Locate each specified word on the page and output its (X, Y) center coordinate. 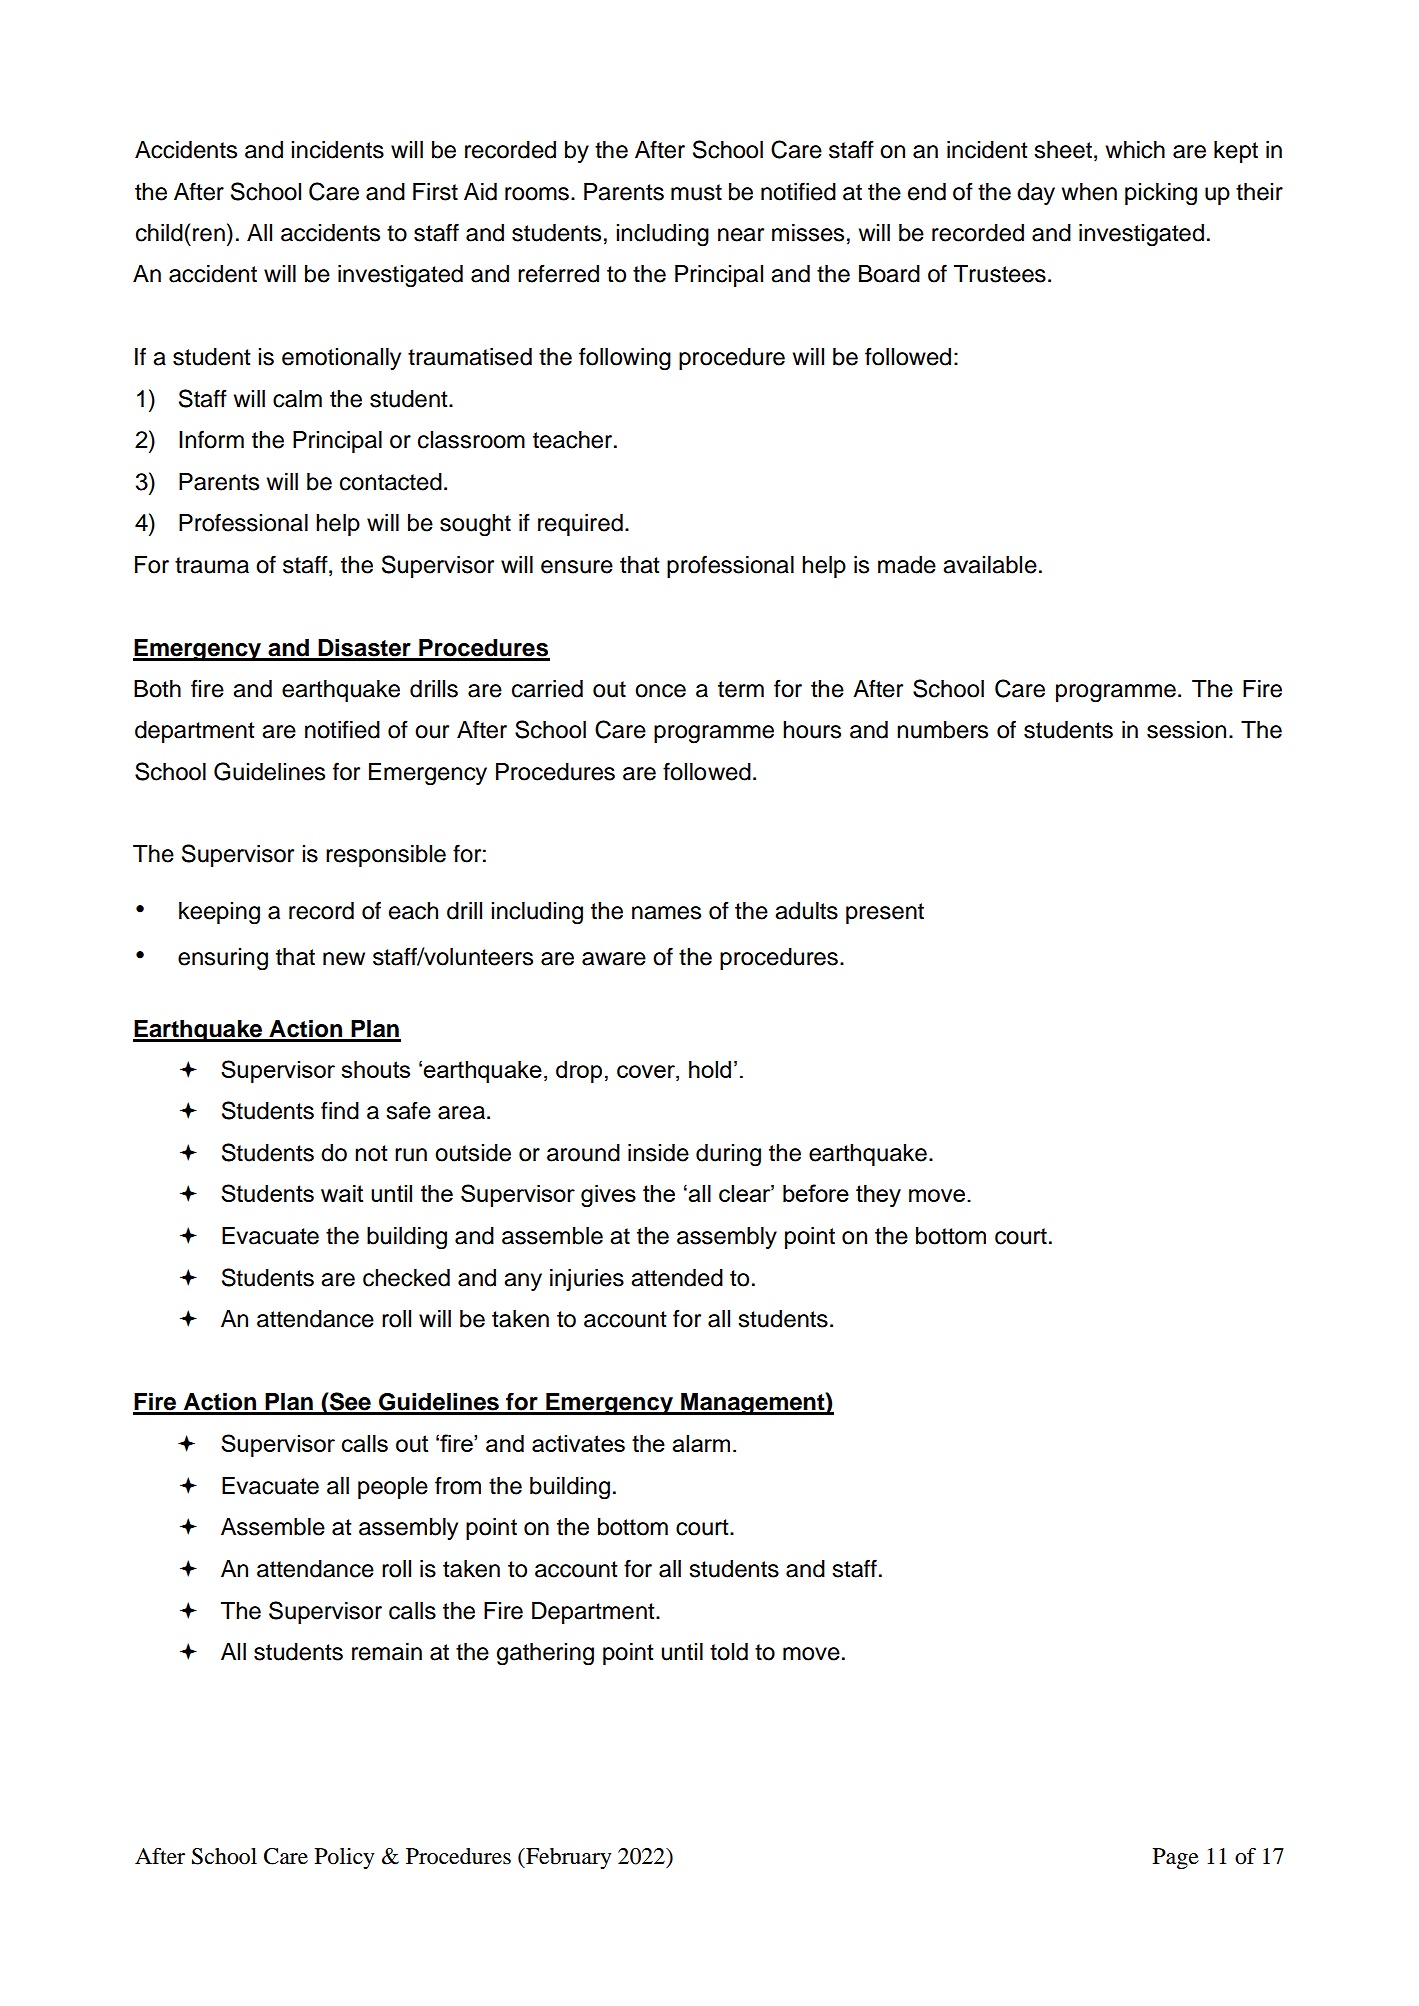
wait (342, 1193)
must (696, 192)
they (878, 1196)
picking (1161, 194)
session (1186, 730)
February (567, 1858)
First (435, 192)
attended (677, 1278)
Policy (344, 1858)
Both (157, 689)
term (741, 689)
